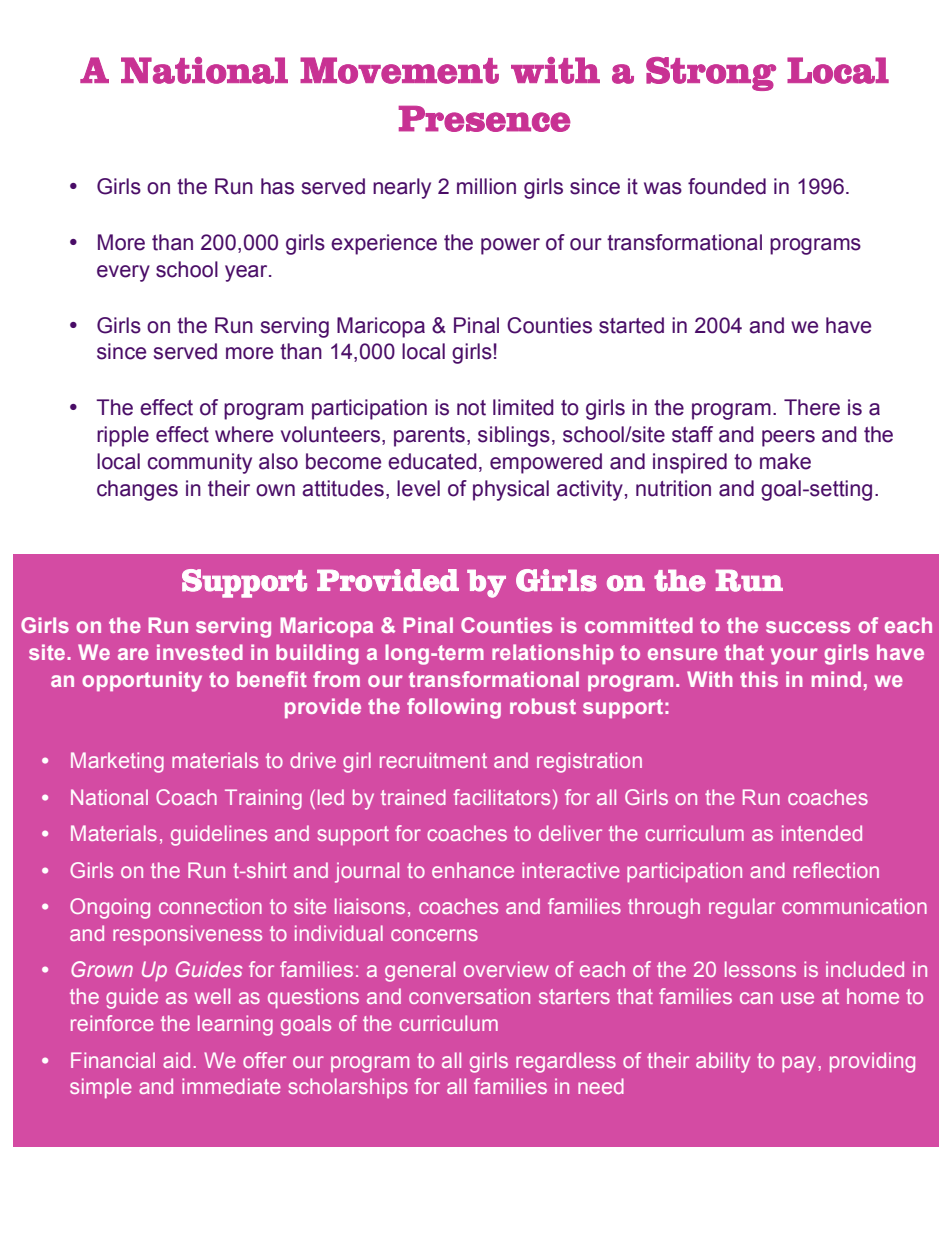 The height and width of the document is (1233, 952). I want to click on has, so click(277, 186).
